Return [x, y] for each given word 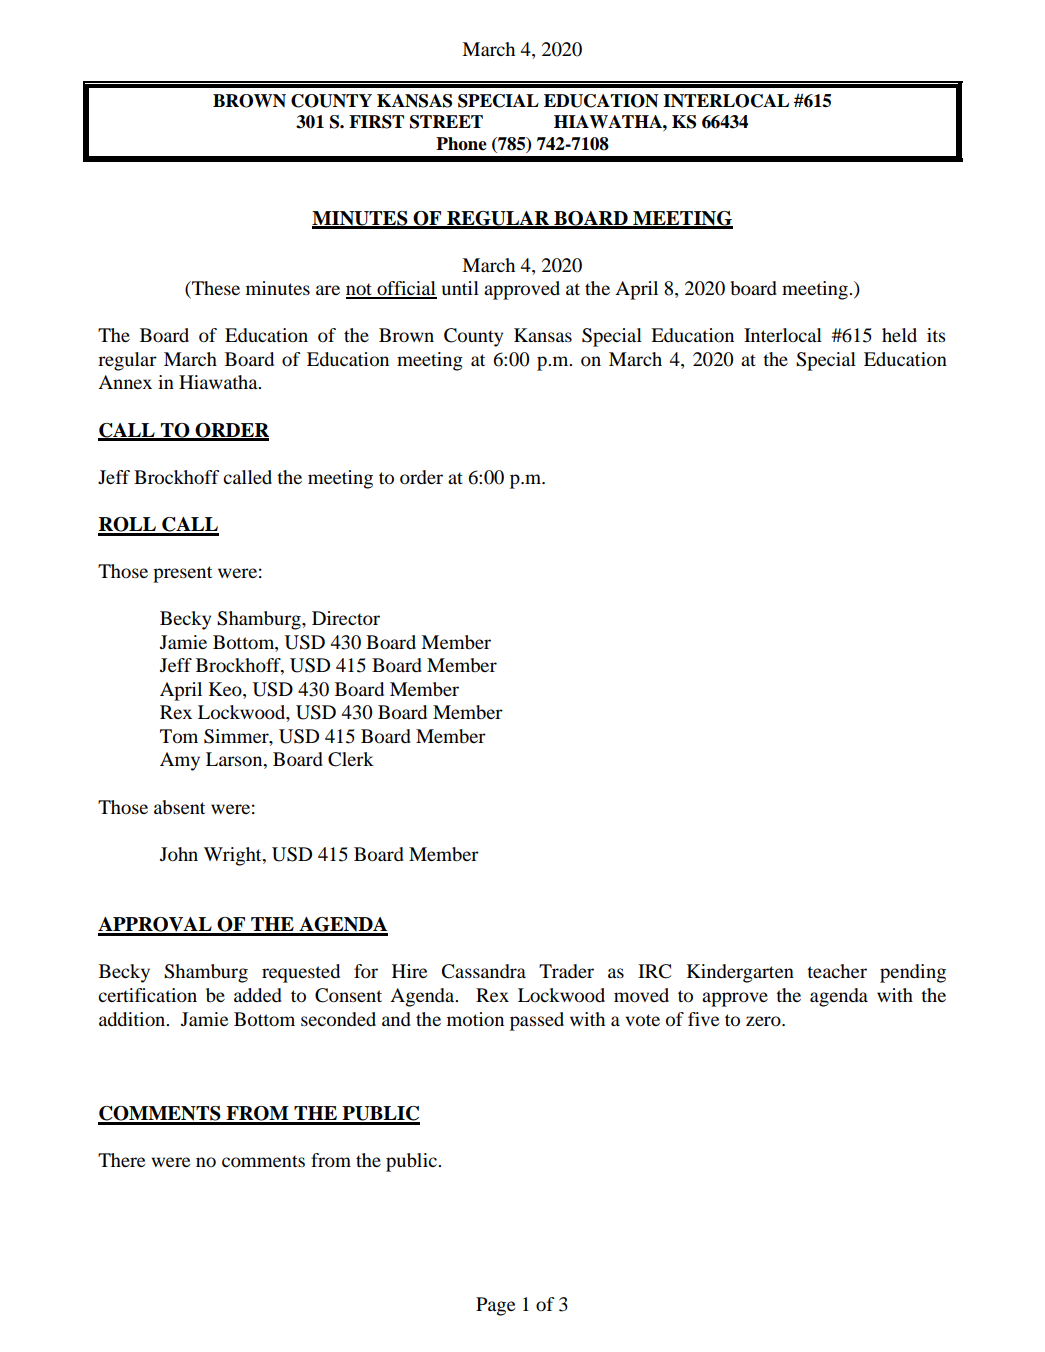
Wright [234, 856]
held [899, 335]
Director [346, 618]
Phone [461, 144]
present [182, 574]
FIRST [376, 122]
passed [537, 1021]
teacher [837, 971]
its [936, 335]
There [121, 1160]
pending [913, 973]
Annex [125, 382]
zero [764, 1021]
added [258, 995]
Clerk [351, 759]
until [460, 288]
